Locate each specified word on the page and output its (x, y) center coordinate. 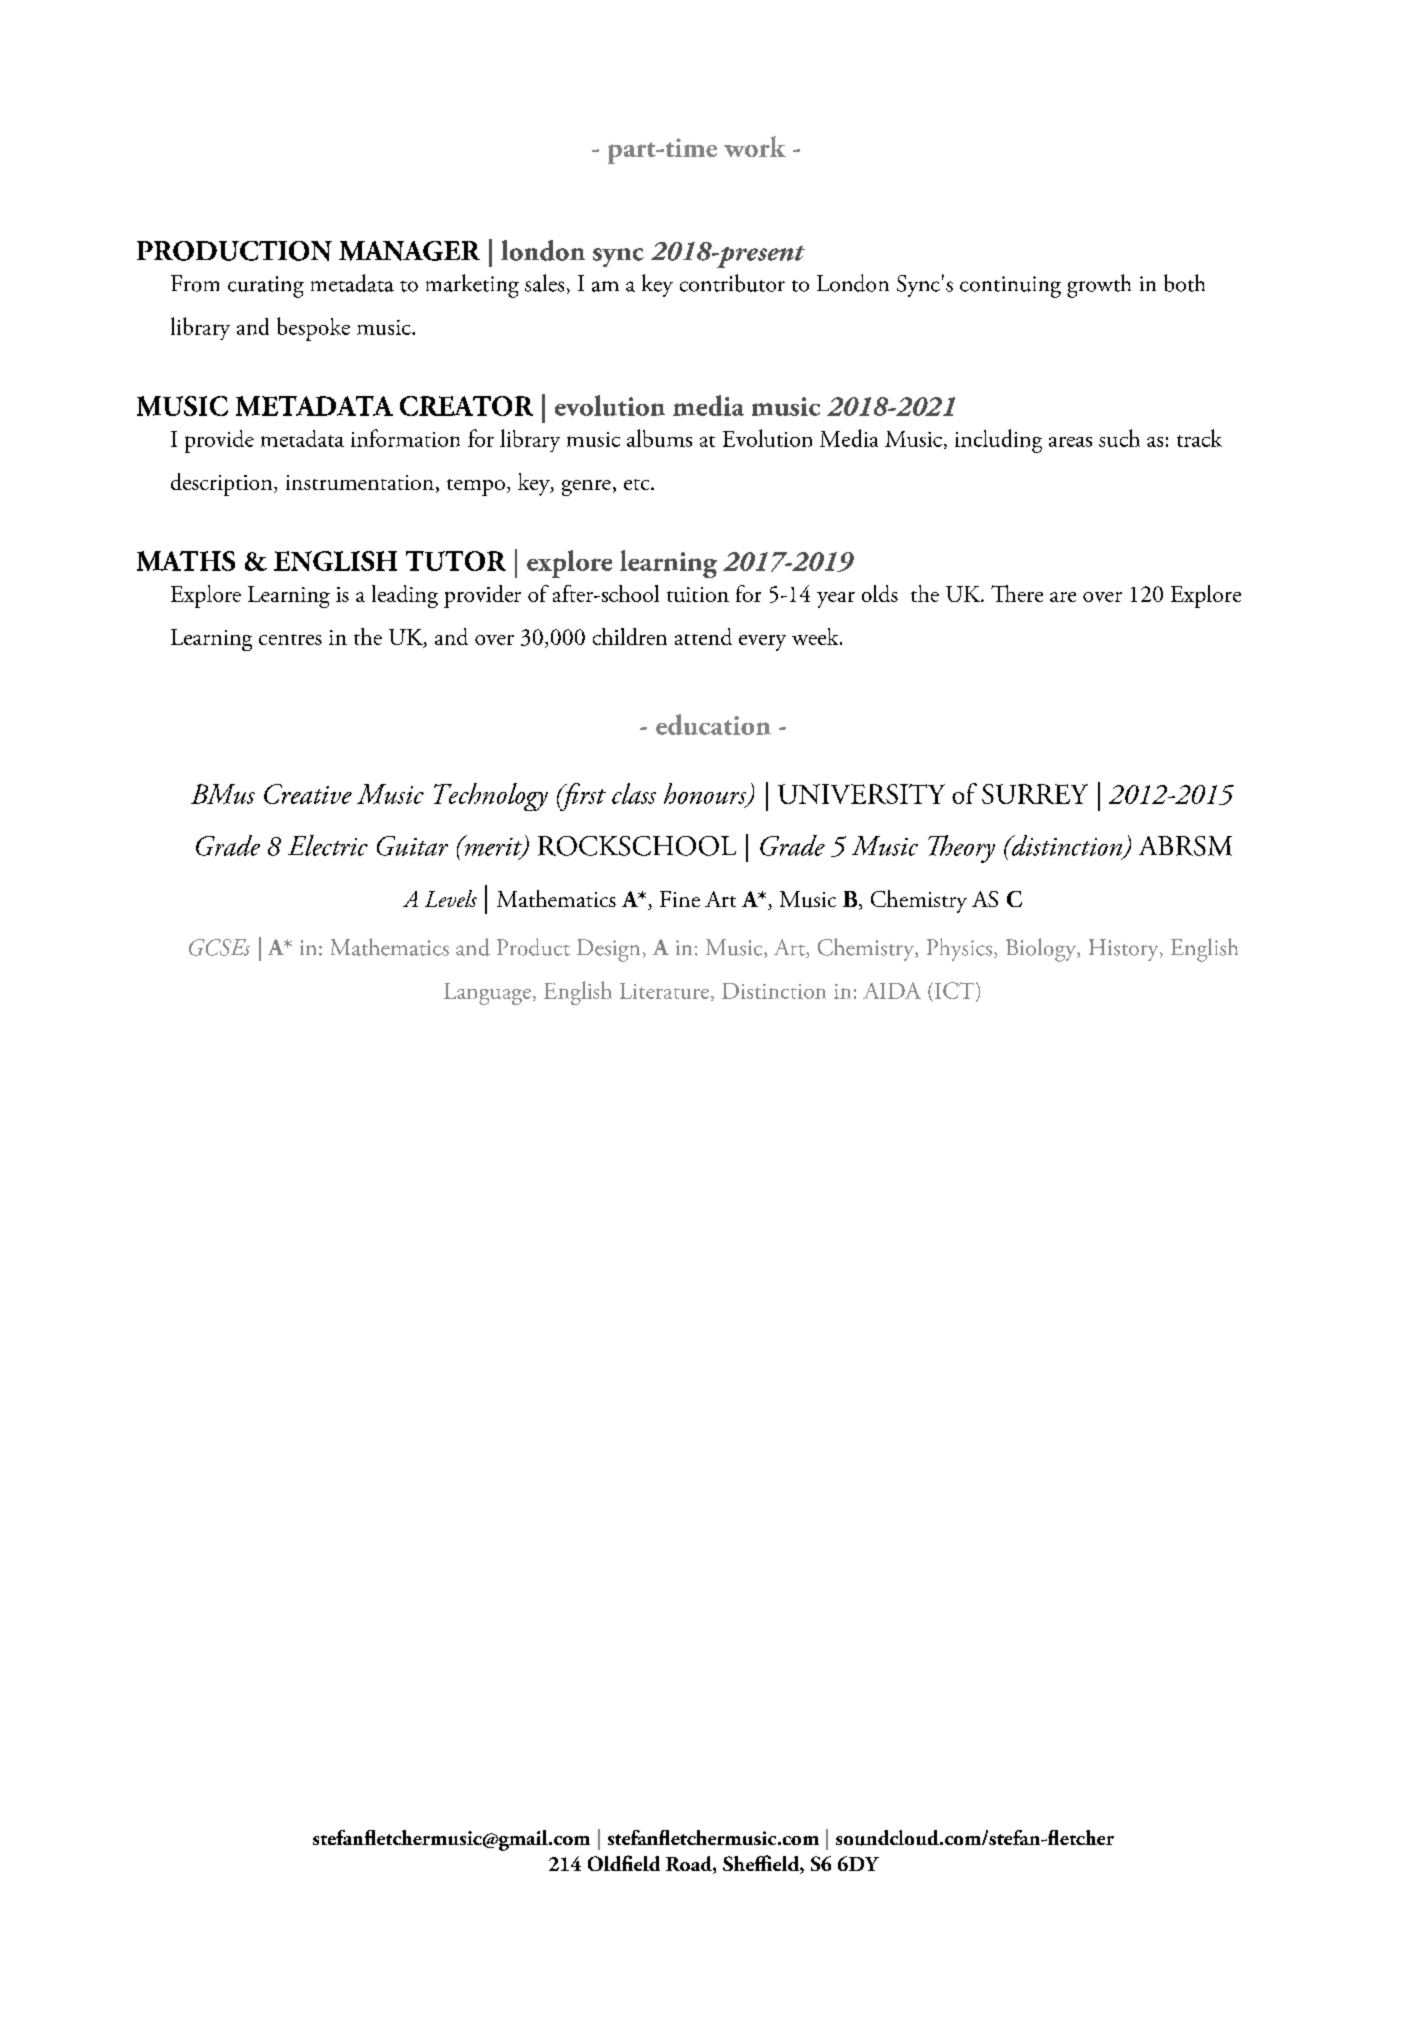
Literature (666, 992)
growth (1099, 286)
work (755, 146)
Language (489, 994)
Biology (1042, 950)
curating (266, 287)
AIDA (892, 990)
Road (690, 1865)
